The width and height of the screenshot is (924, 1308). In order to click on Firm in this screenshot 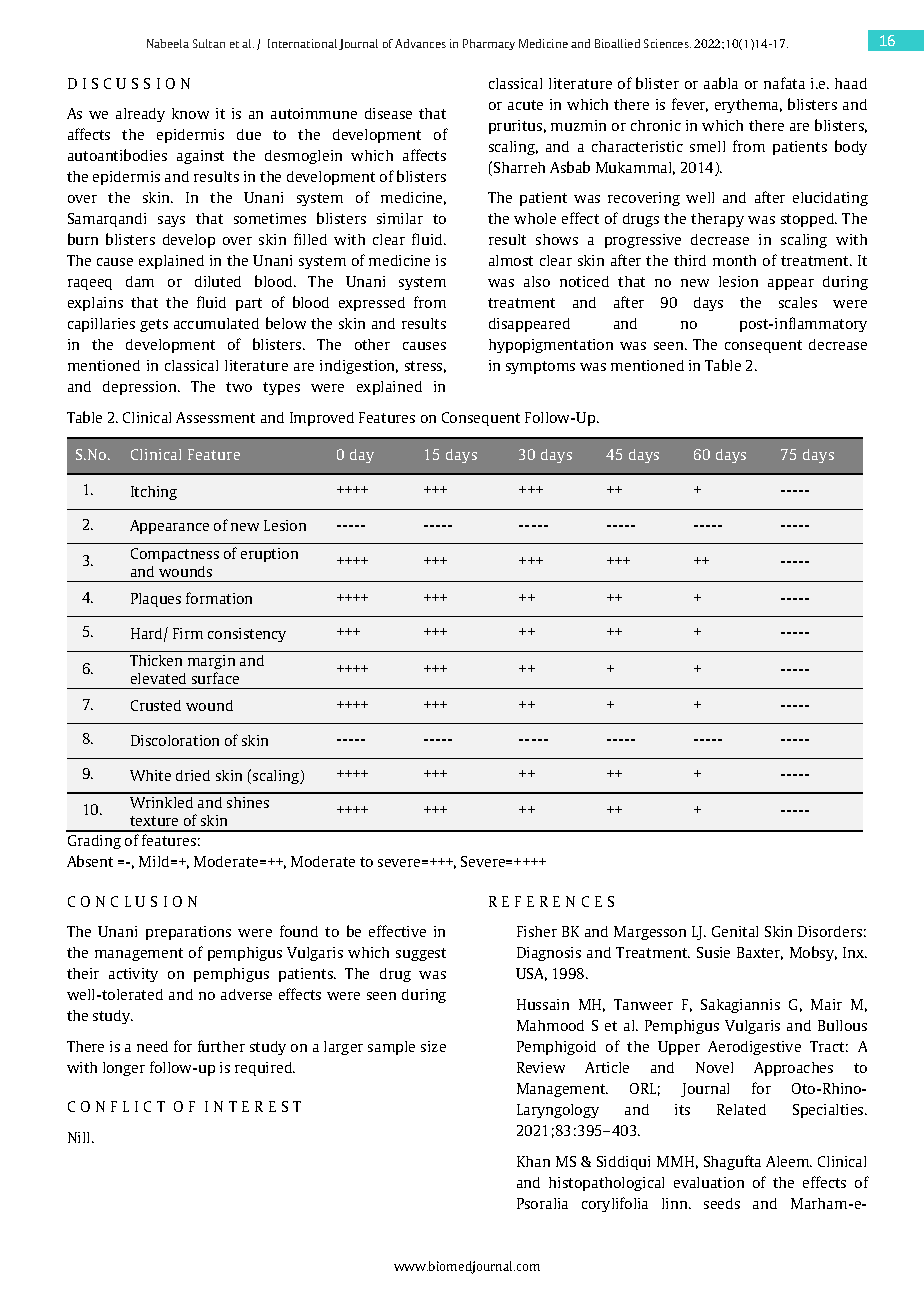, I will do `click(188, 633)`.
